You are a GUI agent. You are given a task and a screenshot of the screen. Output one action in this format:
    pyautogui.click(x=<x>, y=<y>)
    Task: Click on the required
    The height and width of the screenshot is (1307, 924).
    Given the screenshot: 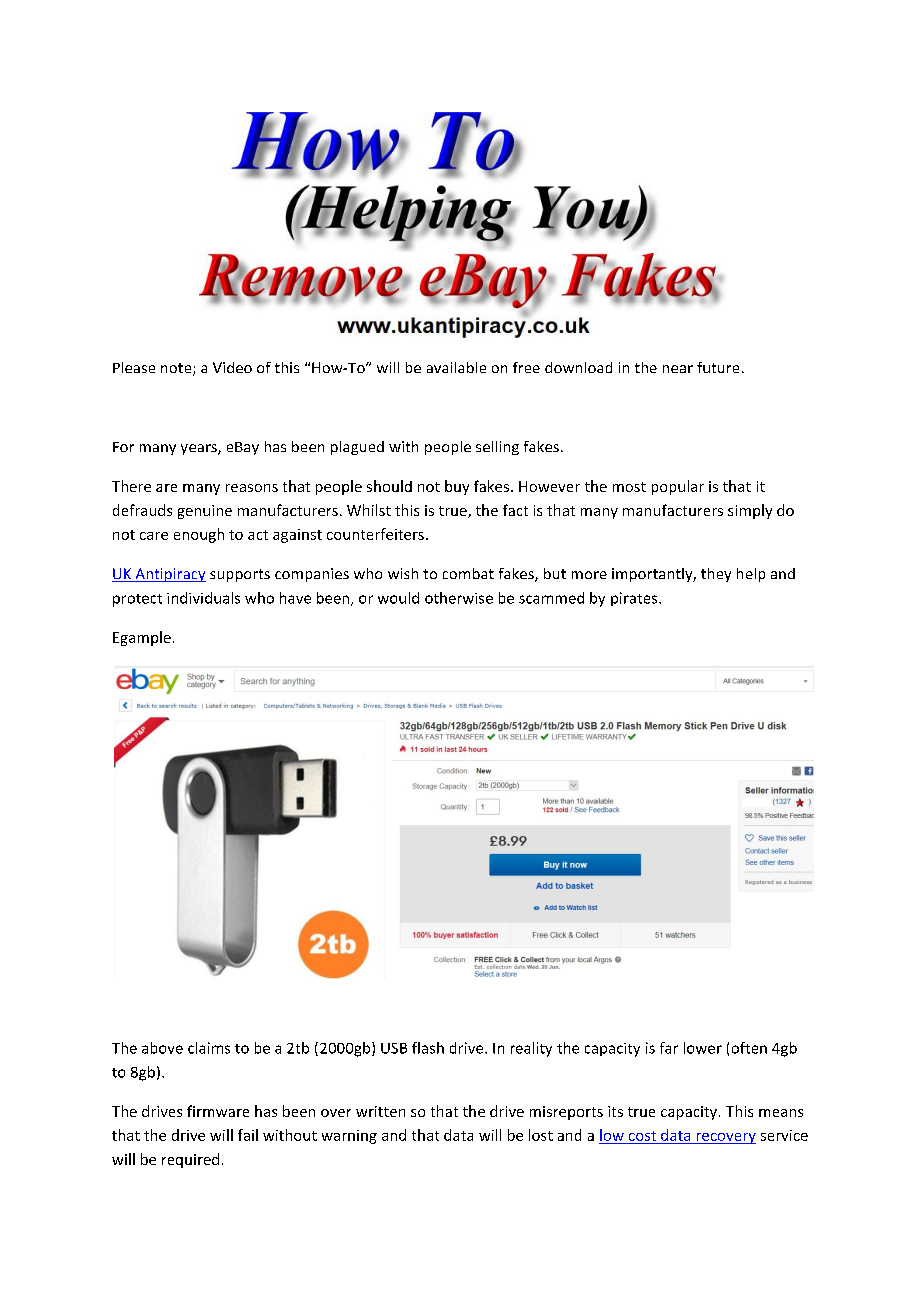 What is the action you would take?
    pyautogui.click(x=190, y=1160)
